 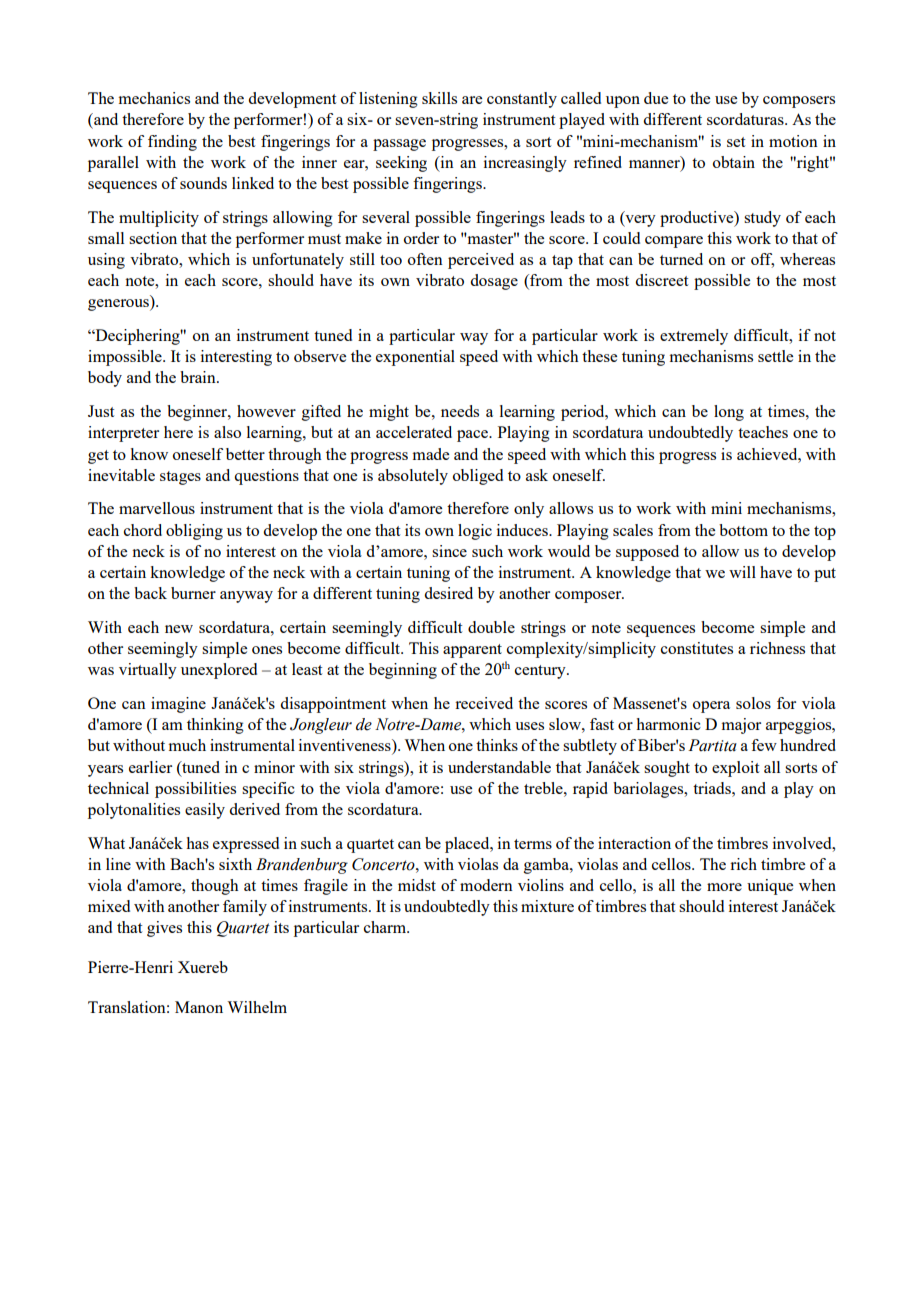 What do you see at coordinates (734, 162) in the screenshot?
I see `obtain` at bounding box center [734, 162].
